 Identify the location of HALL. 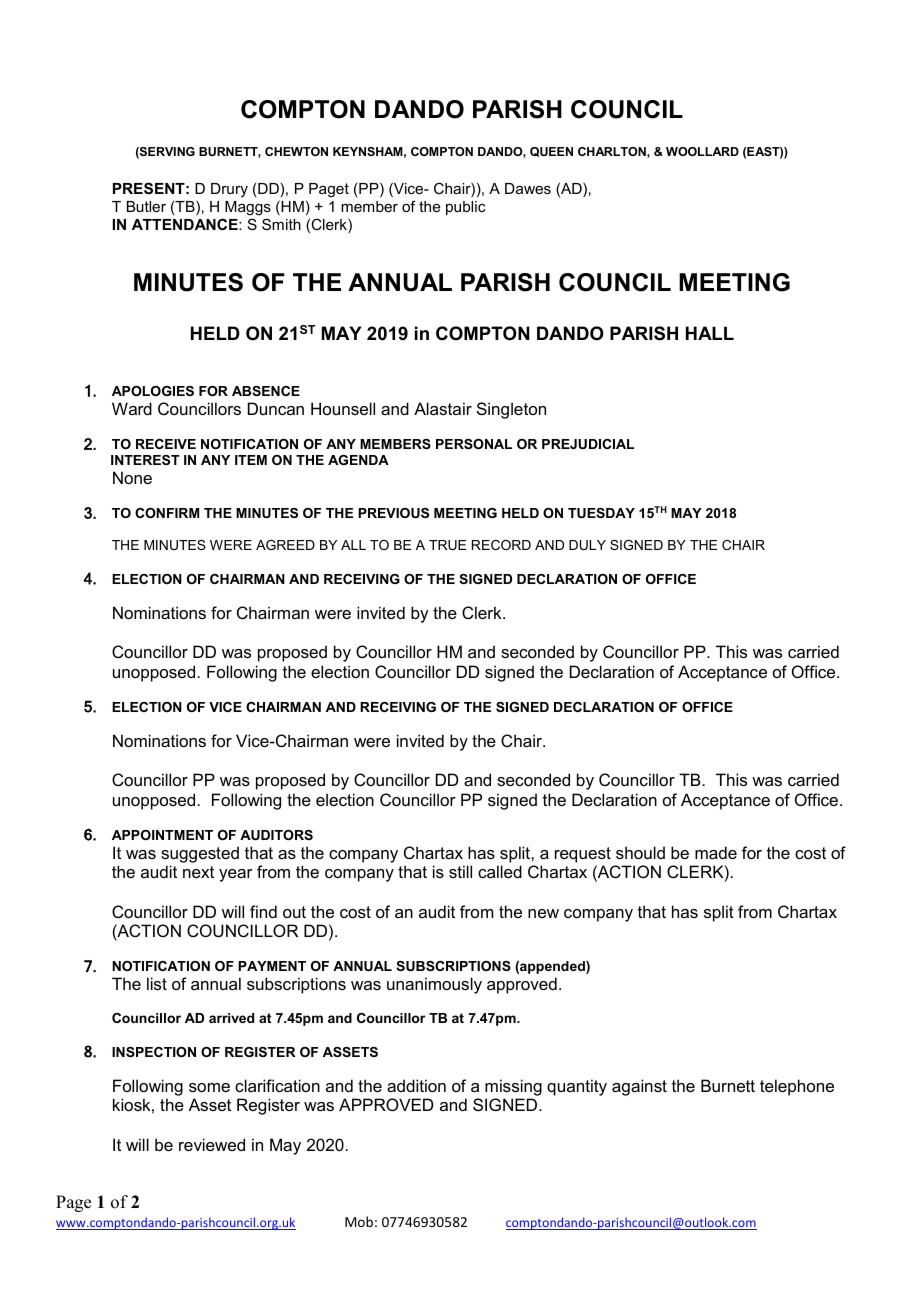
(710, 333).
